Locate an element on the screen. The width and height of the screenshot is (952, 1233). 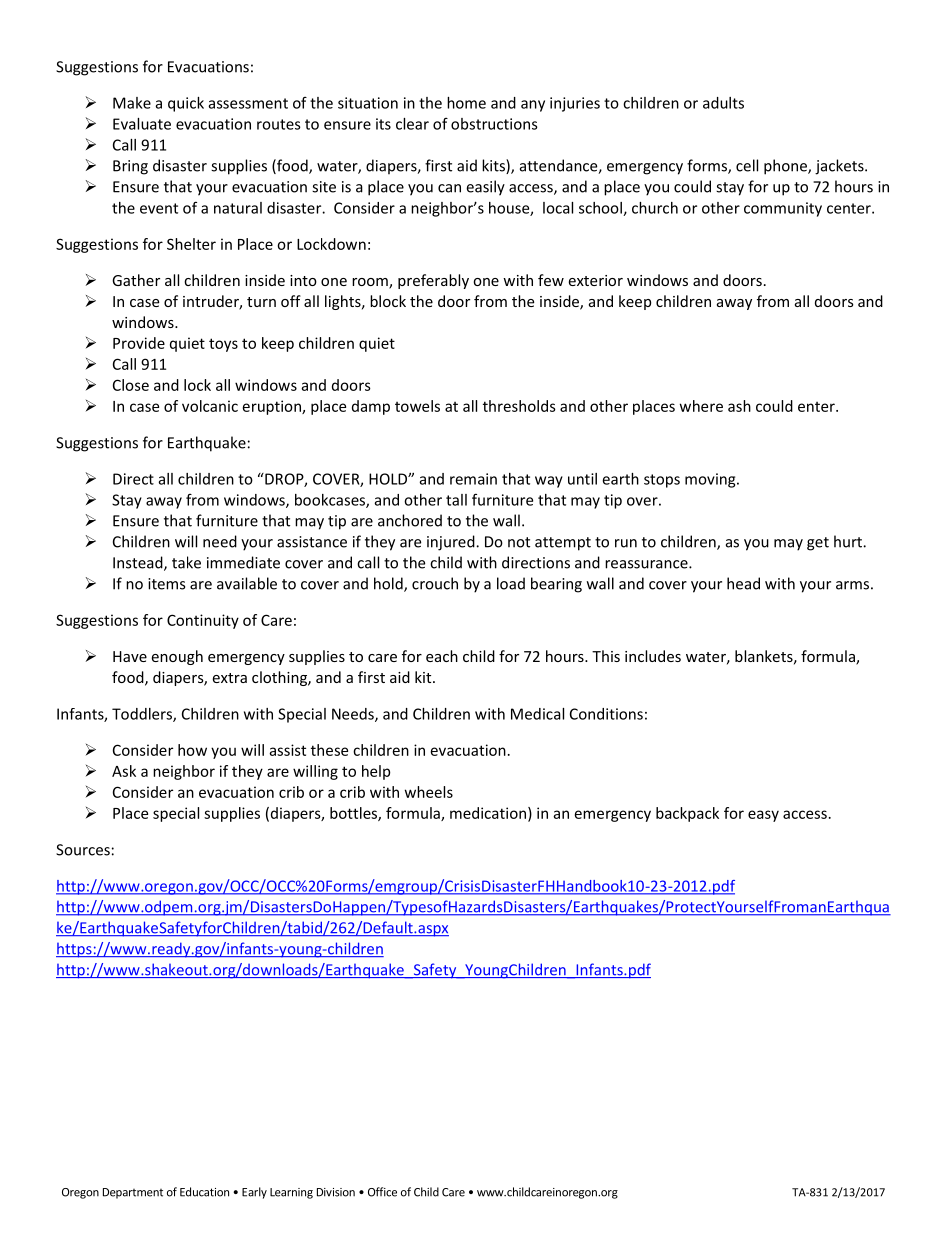
remain is located at coordinates (473, 479).
